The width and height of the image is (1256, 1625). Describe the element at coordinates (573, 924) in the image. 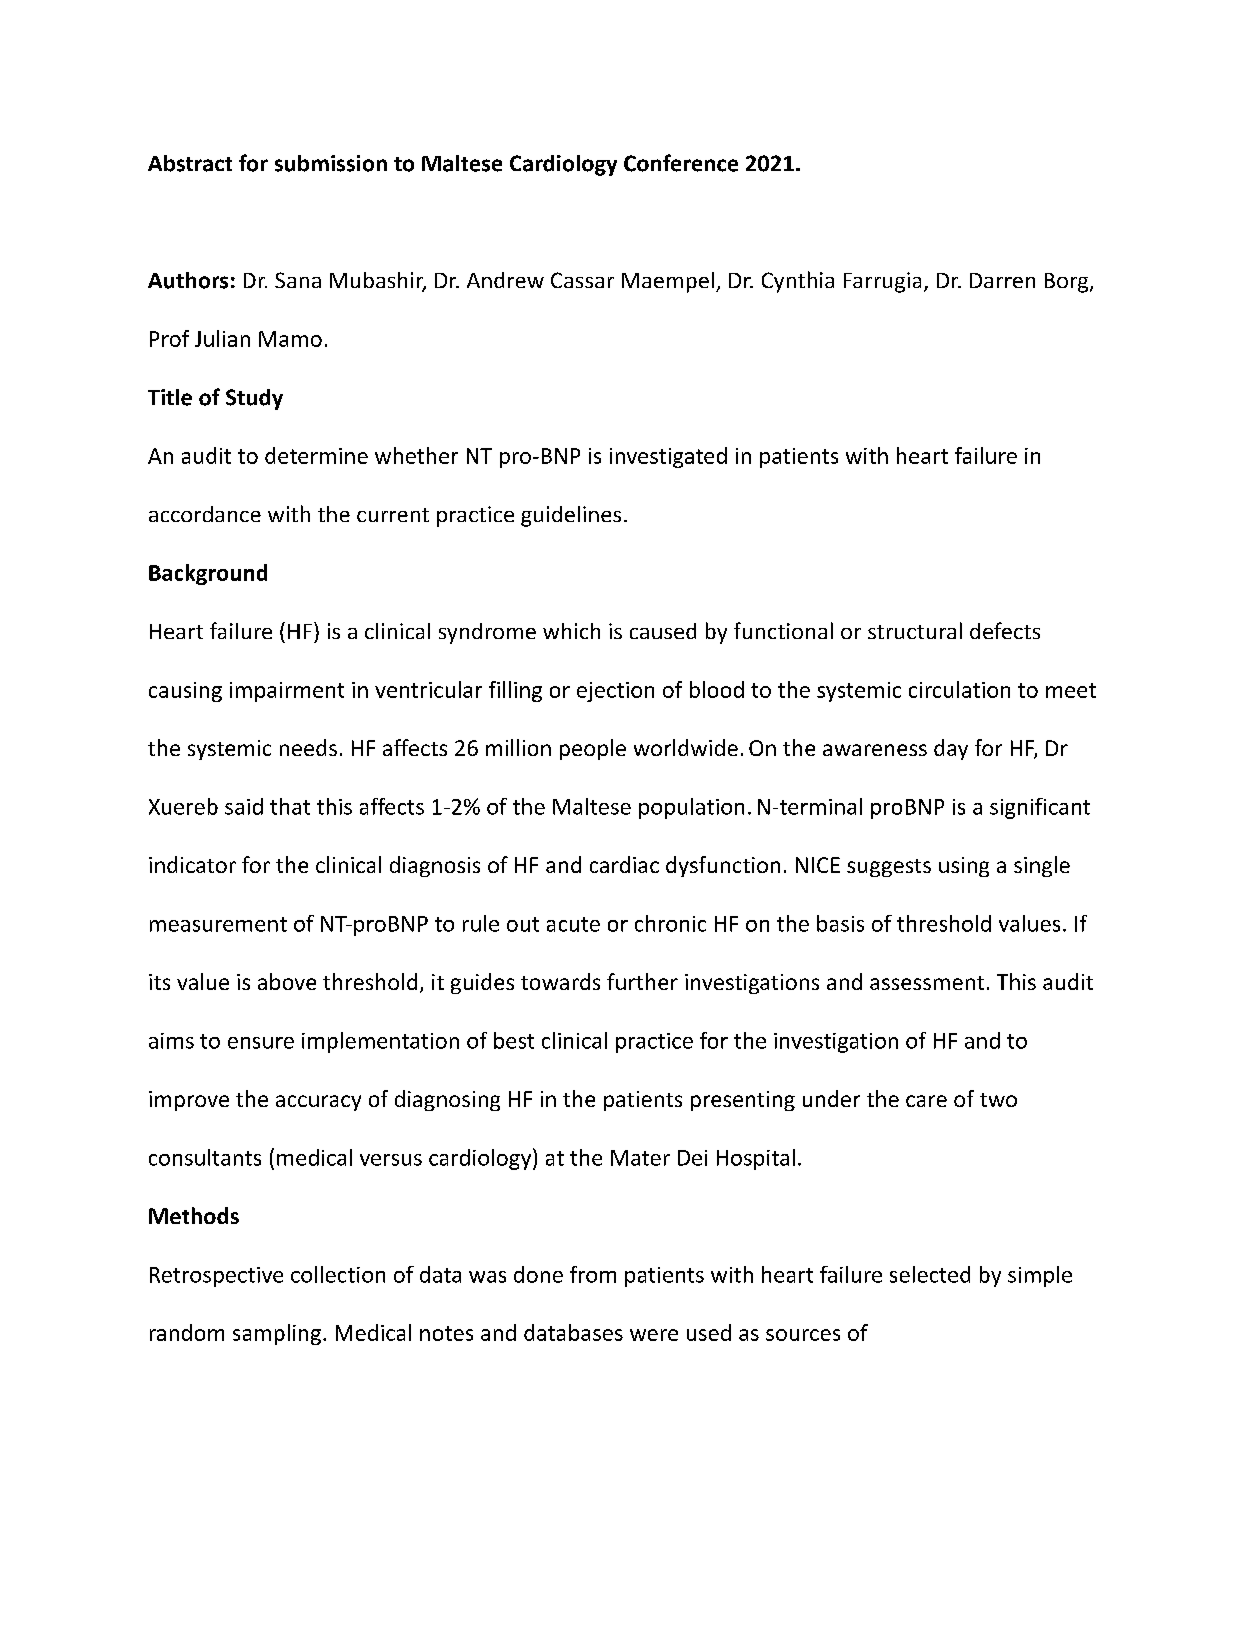

I see `acute` at that location.
